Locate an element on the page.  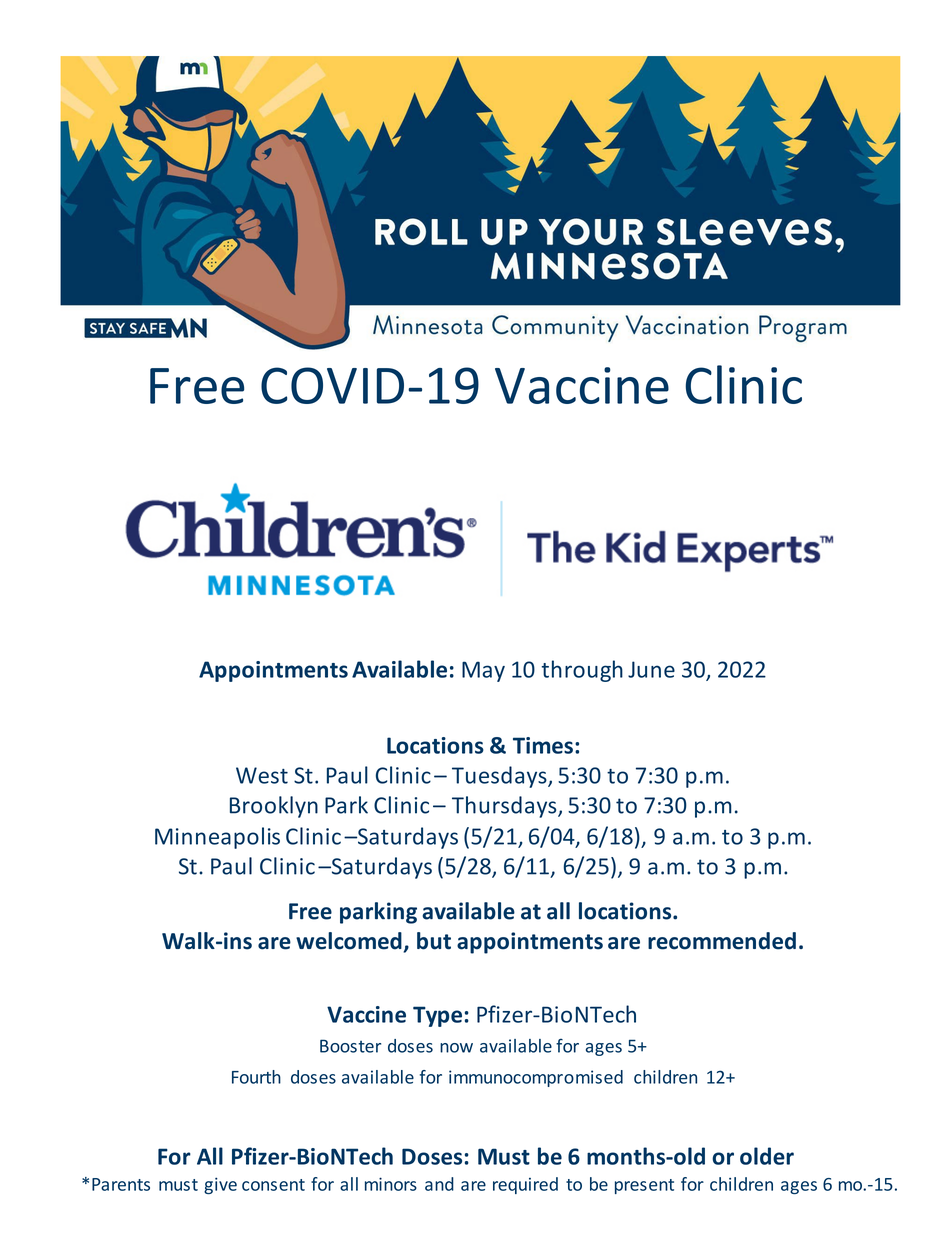
present is located at coordinates (644, 1186).
